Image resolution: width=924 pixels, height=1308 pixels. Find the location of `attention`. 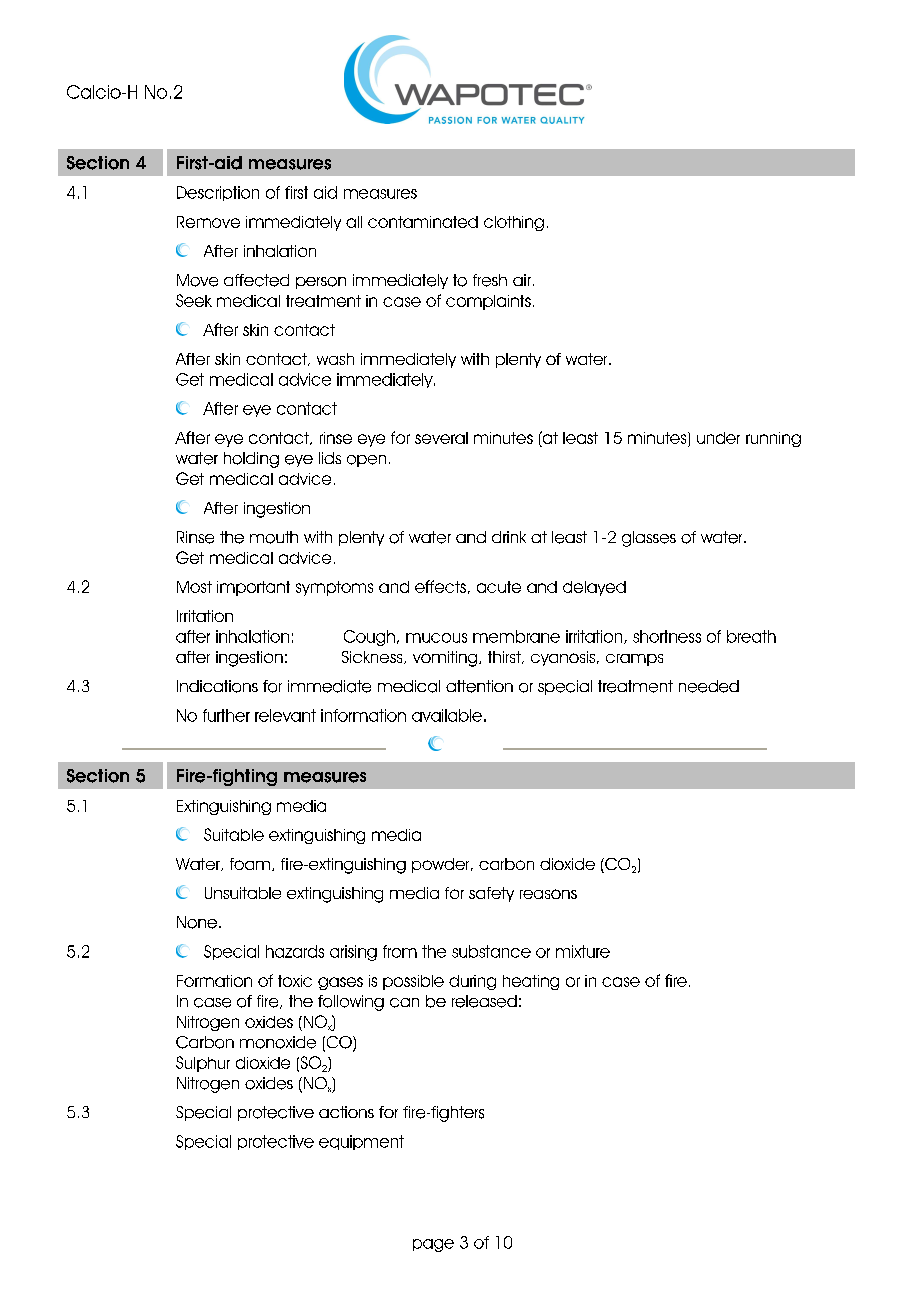

attention is located at coordinates (479, 686).
